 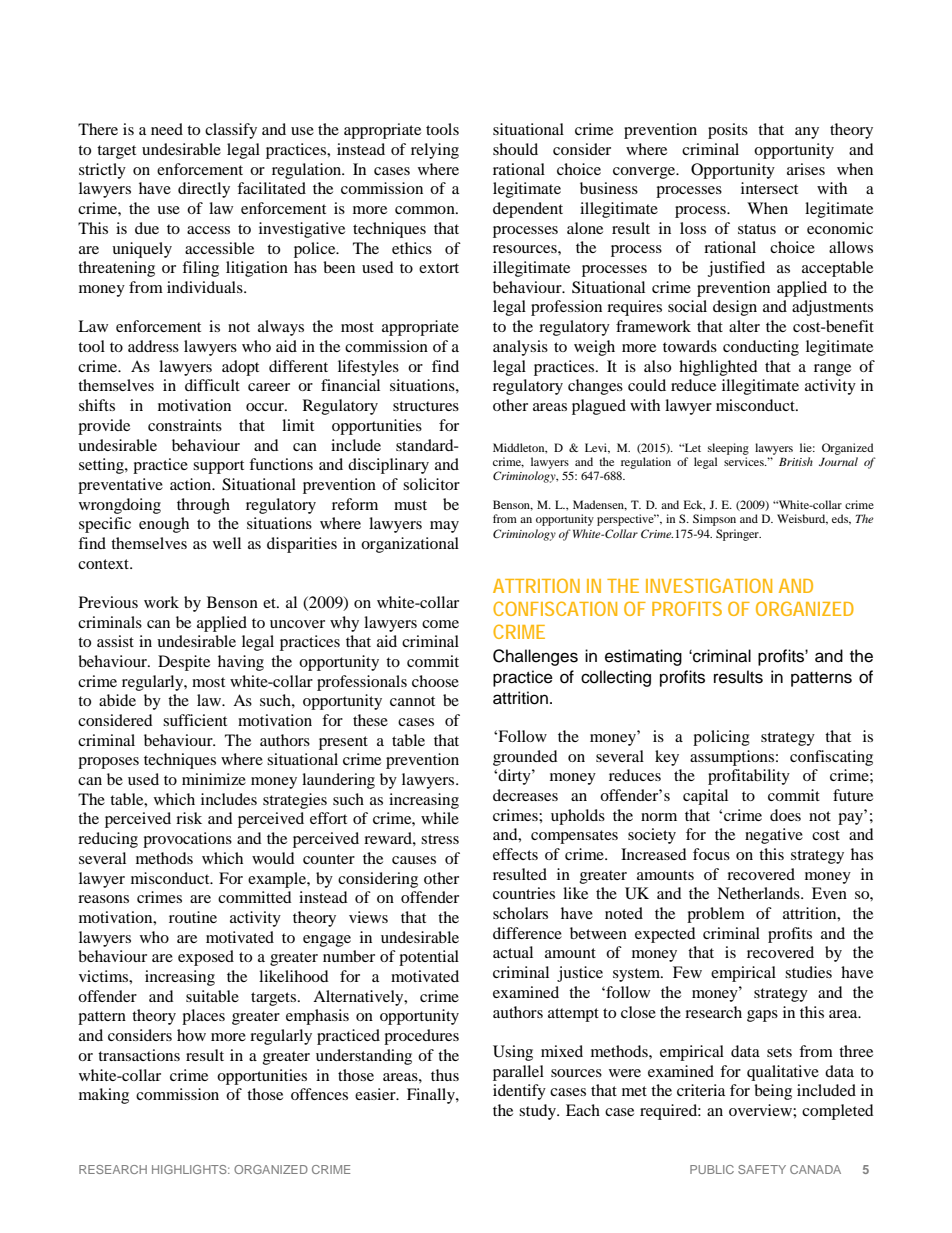 What do you see at coordinates (440, 624) in the screenshot?
I see `come` at bounding box center [440, 624].
